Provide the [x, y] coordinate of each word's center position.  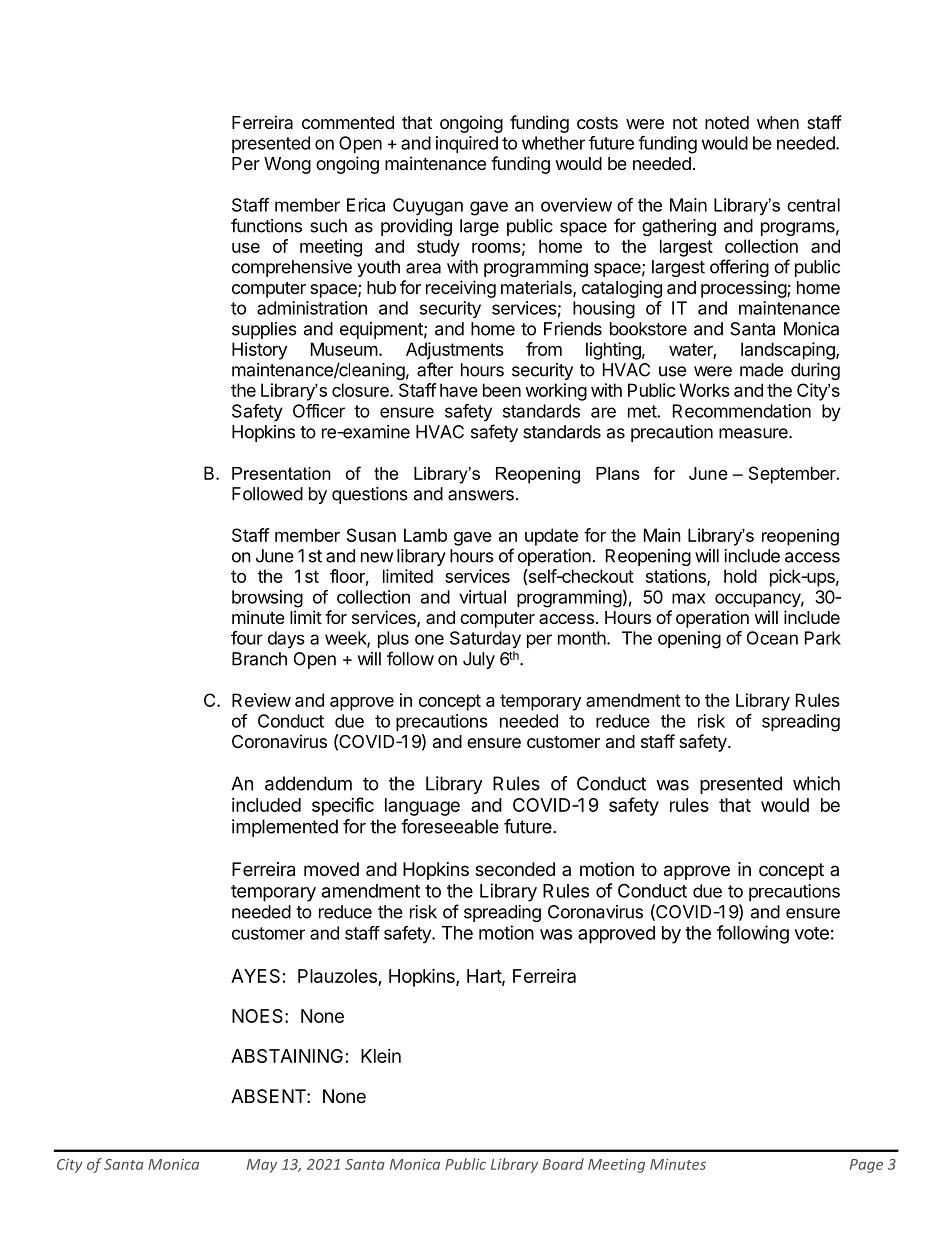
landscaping [789, 351]
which [816, 783]
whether [553, 143]
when [778, 122]
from [544, 349]
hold [740, 576]
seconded [515, 869]
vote [811, 933]
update [551, 537]
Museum [344, 349]
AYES [255, 976]
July [479, 660]
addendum [308, 783]
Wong [287, 165]
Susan [371, 535]
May [262, 1166]
